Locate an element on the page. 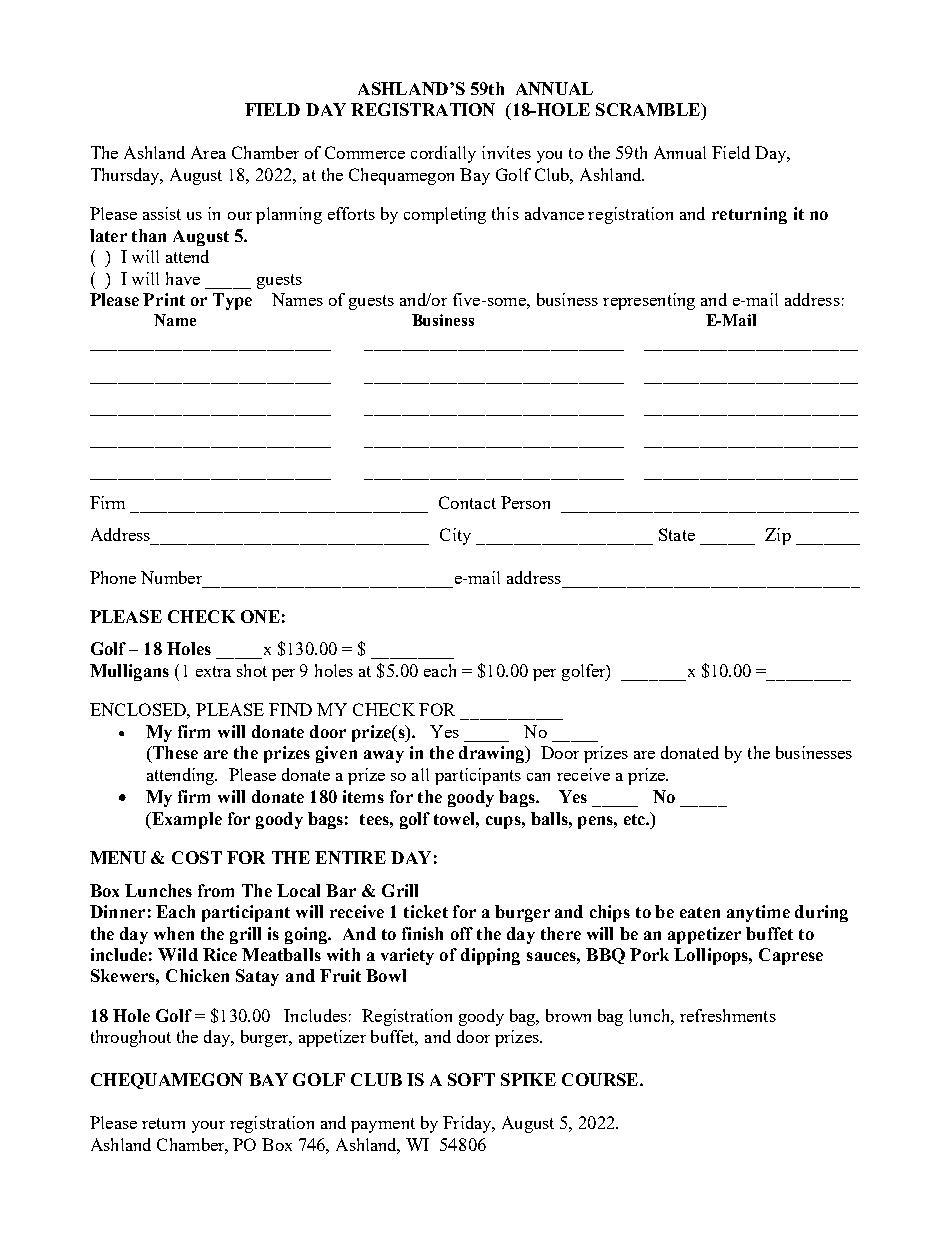  City is located at coordinates (455, 536).
